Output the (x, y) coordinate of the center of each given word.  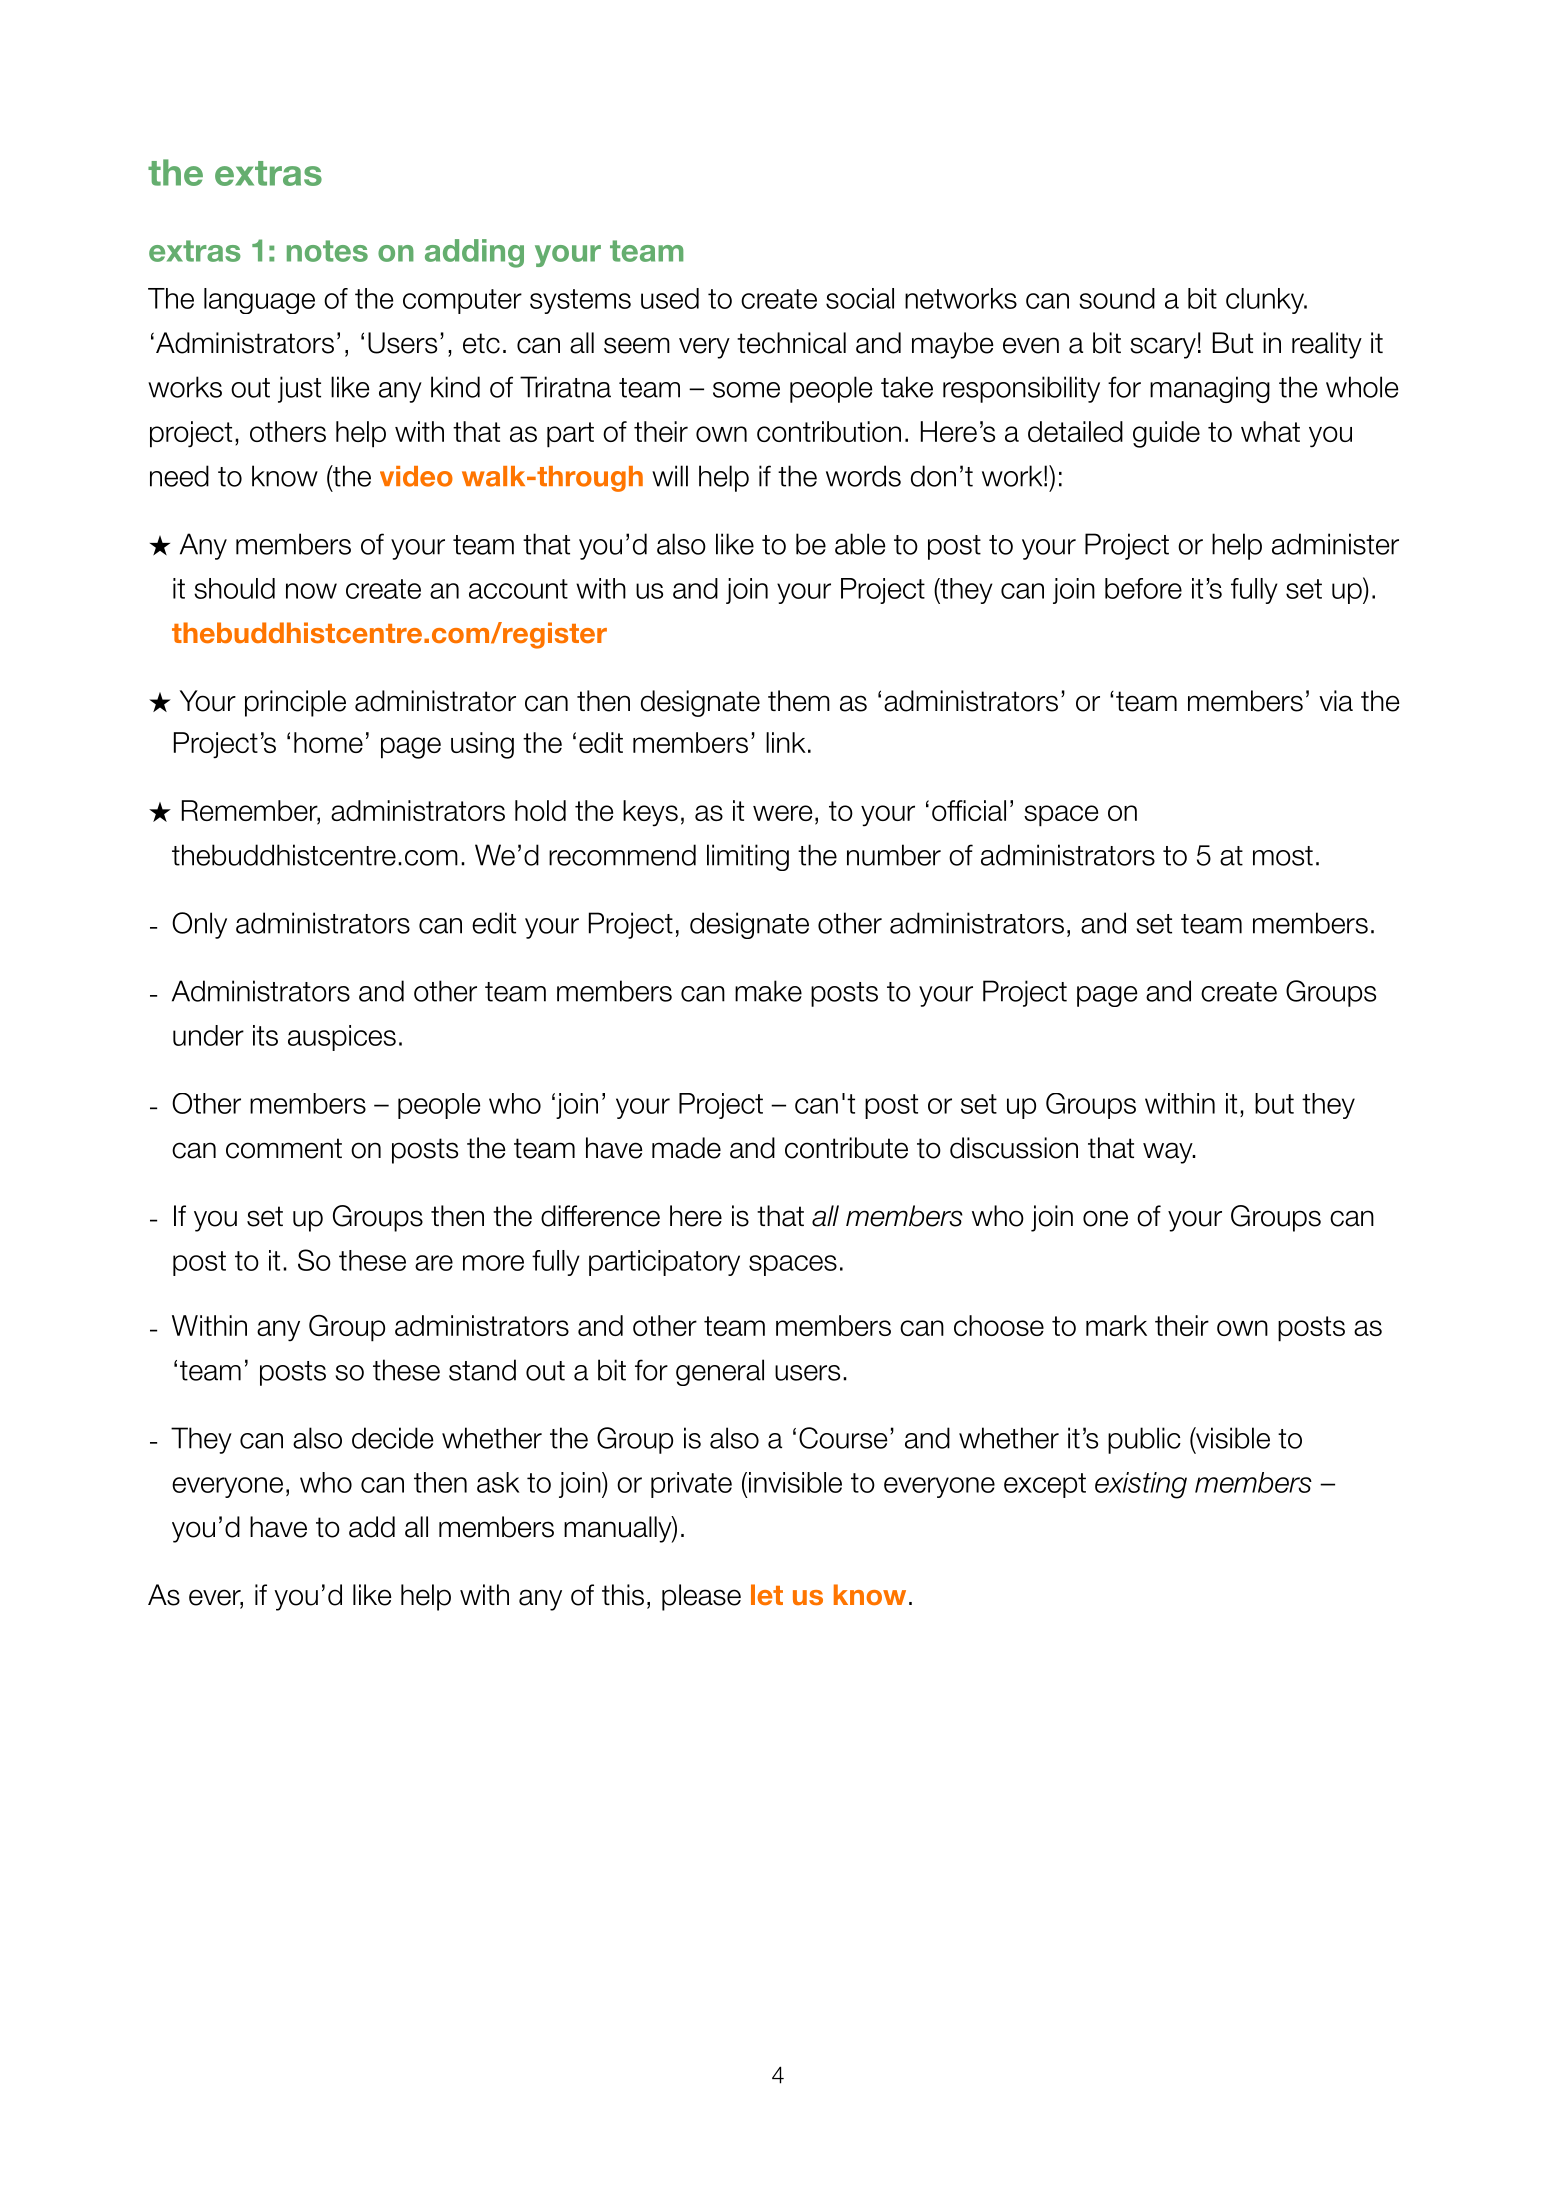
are (434, 1263)
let (767, 1594)
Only (199, 925)
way (1169, 1153)
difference (600, 1216)
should (234, 588)
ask (498, 1482)
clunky (1266, 301)
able (860, 544)
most (1283, 856)
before (1143, 588)
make (768, 991)
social (860, 298)
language (259, 301)
